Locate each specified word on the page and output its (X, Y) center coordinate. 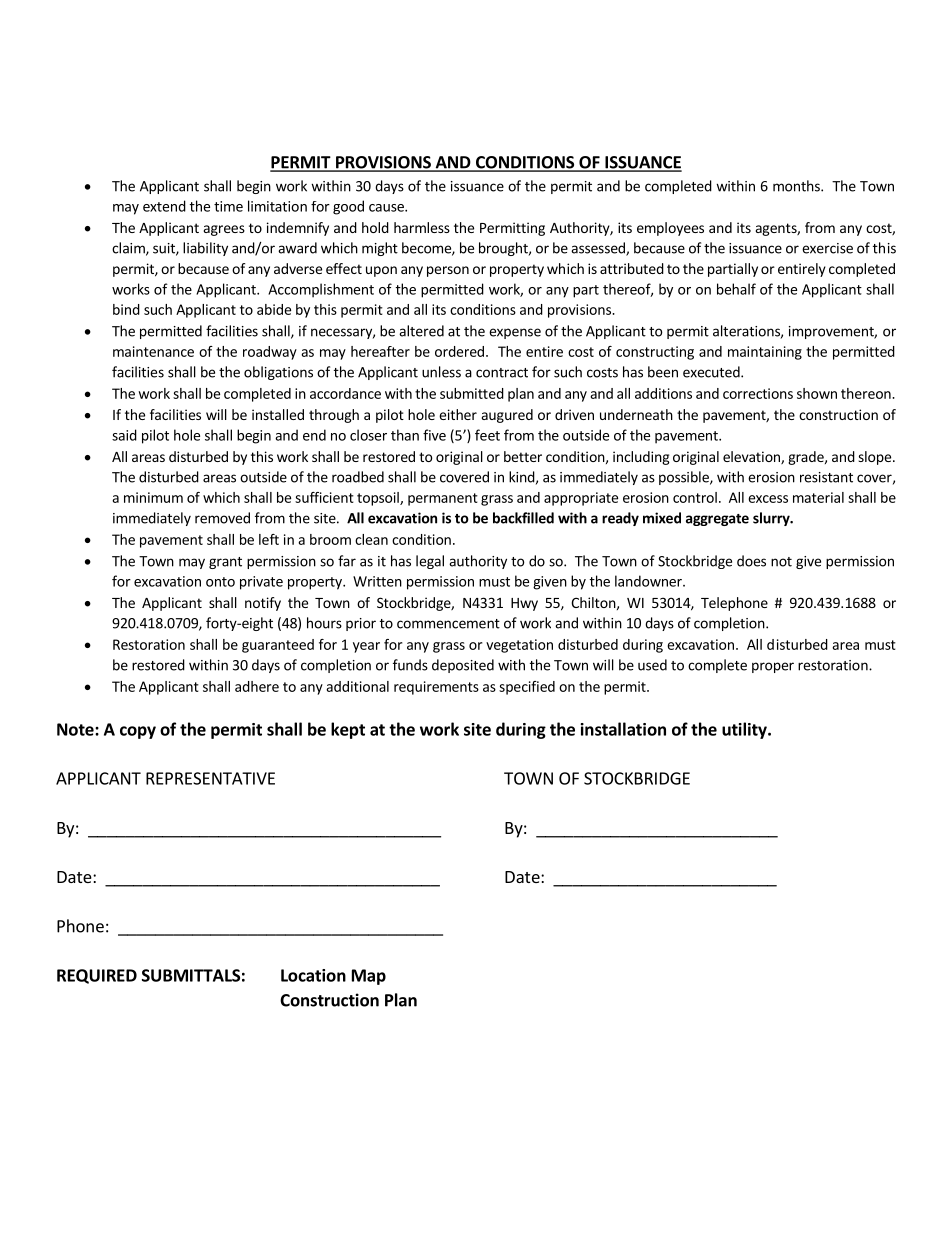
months (797, 186)
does (751, 561)
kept (348, 730)
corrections (758, 393)
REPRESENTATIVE (210, 778)
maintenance (153, 351)
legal (430, 562)
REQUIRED (97, 976)
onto (220, 582)
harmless (422, 227)
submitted (472, 393)
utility (745, 730)
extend (164, 206)
